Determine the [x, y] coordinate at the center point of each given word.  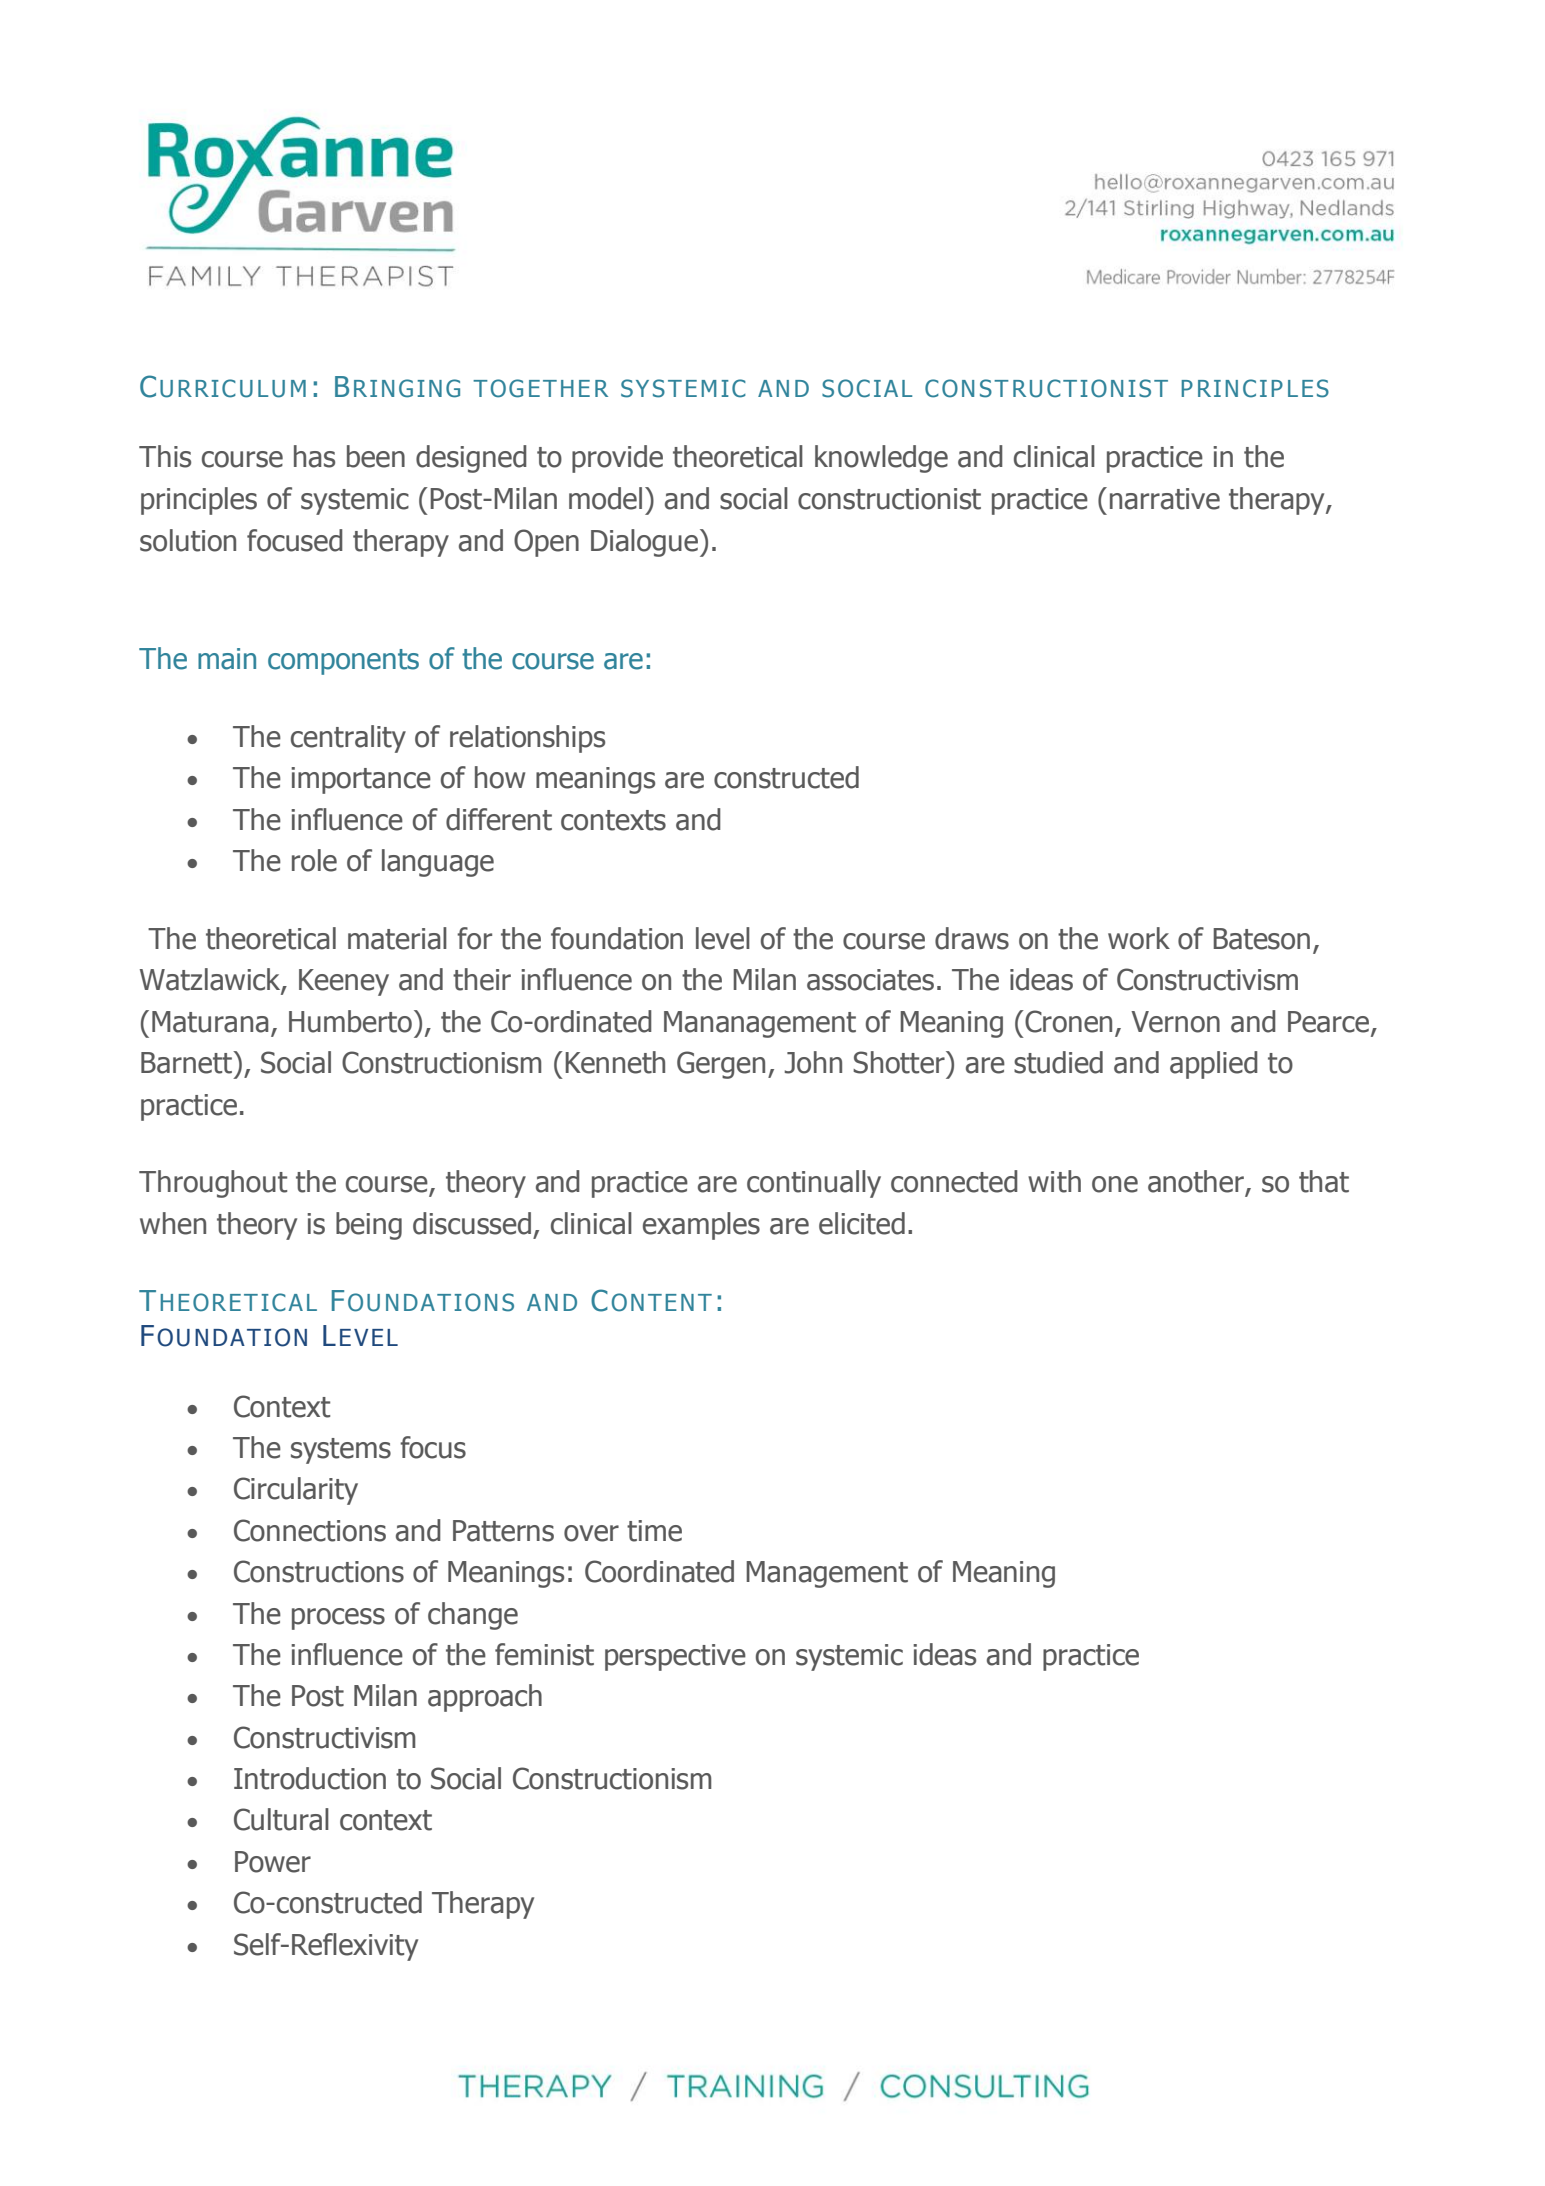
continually [814, 1184]
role [314, 860]
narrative [1165, 499]
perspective [675, 1657]
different [499, 819]
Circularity [296, 1491]
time [654, 1531]
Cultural [281, 1819]
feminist [544, 1654]
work [1139, 938]
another [1197, 1182]
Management [827, 1574]
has [314, 456]
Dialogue [646, 543]
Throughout [213, 1184]
